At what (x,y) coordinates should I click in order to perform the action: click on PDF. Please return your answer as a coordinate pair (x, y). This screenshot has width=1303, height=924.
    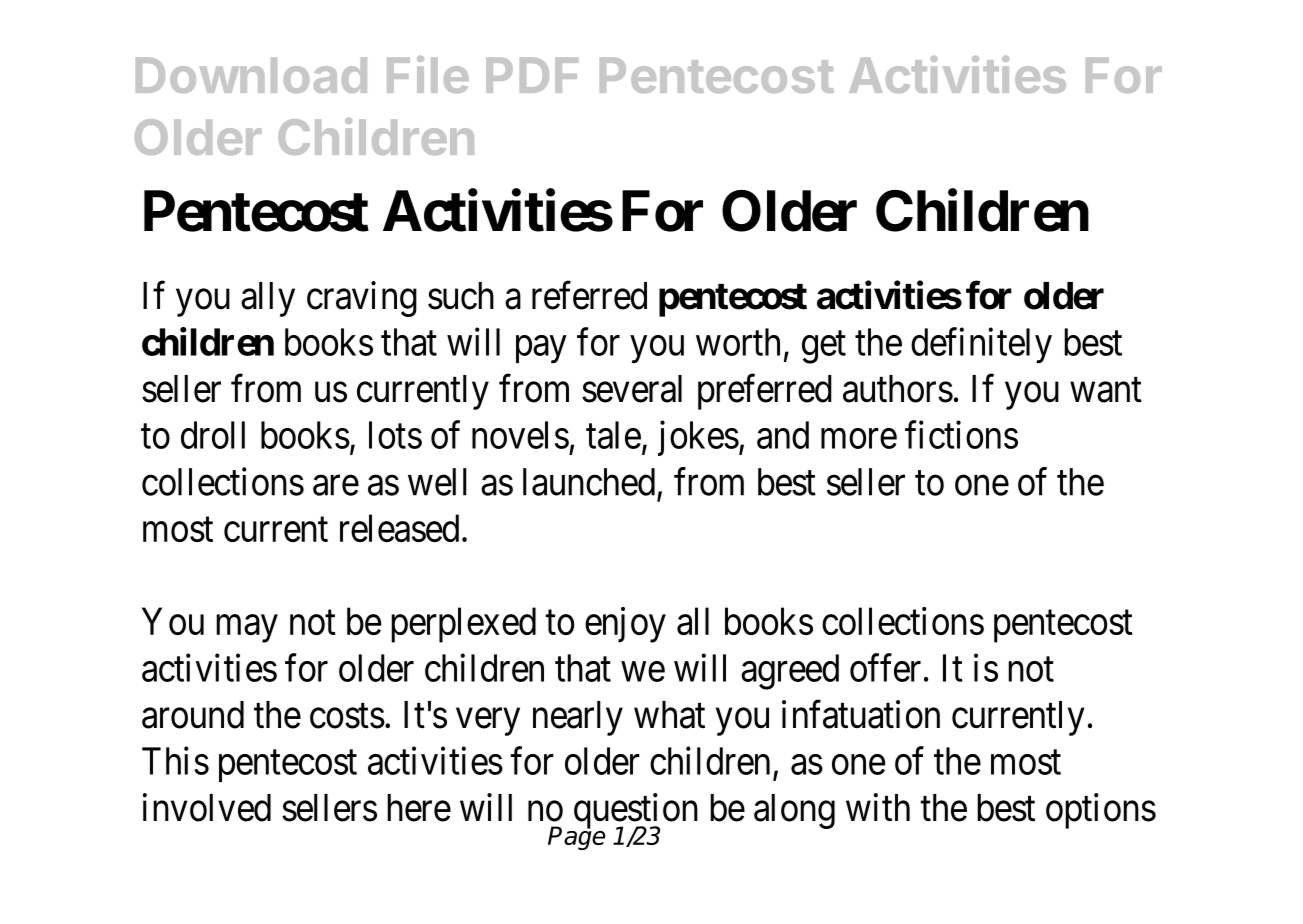
    Looking at the image, I should click on (532, 75).
